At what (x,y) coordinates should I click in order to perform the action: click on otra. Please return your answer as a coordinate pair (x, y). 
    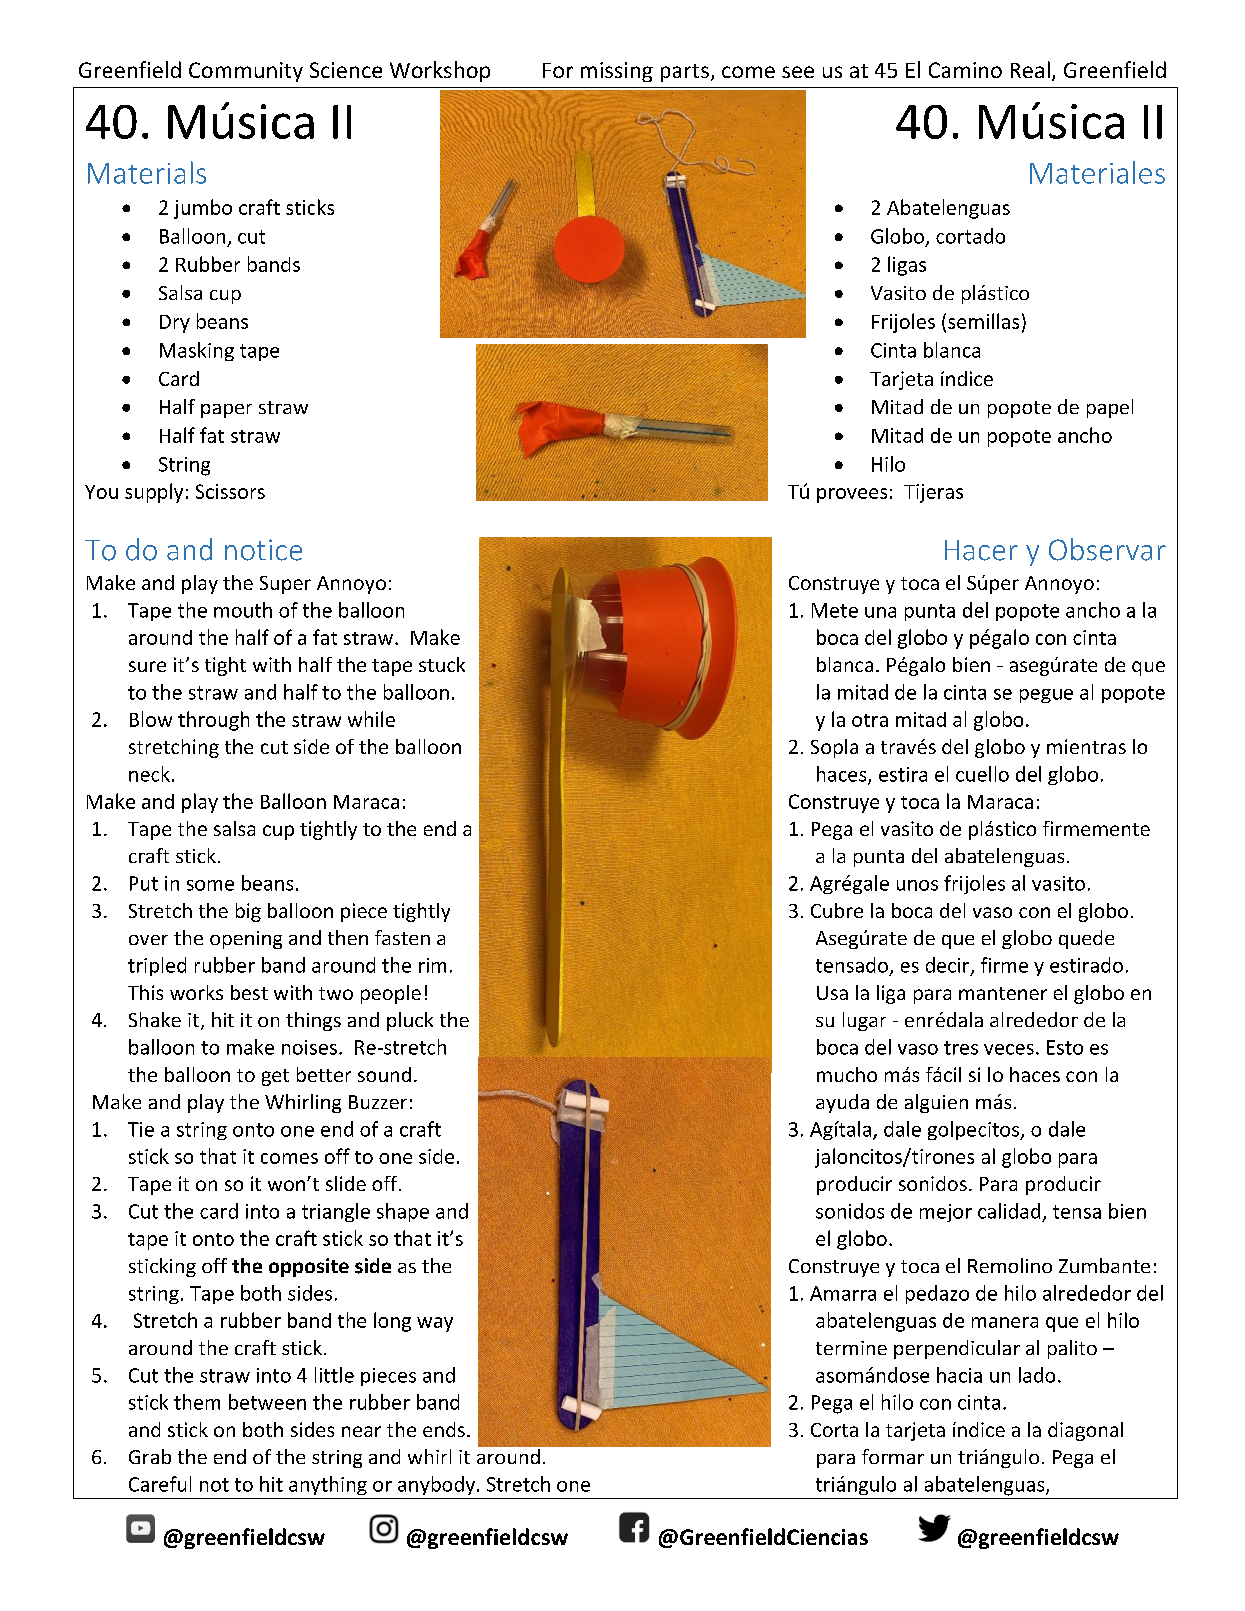
    Looking at the image, I should click on (870, 720).
